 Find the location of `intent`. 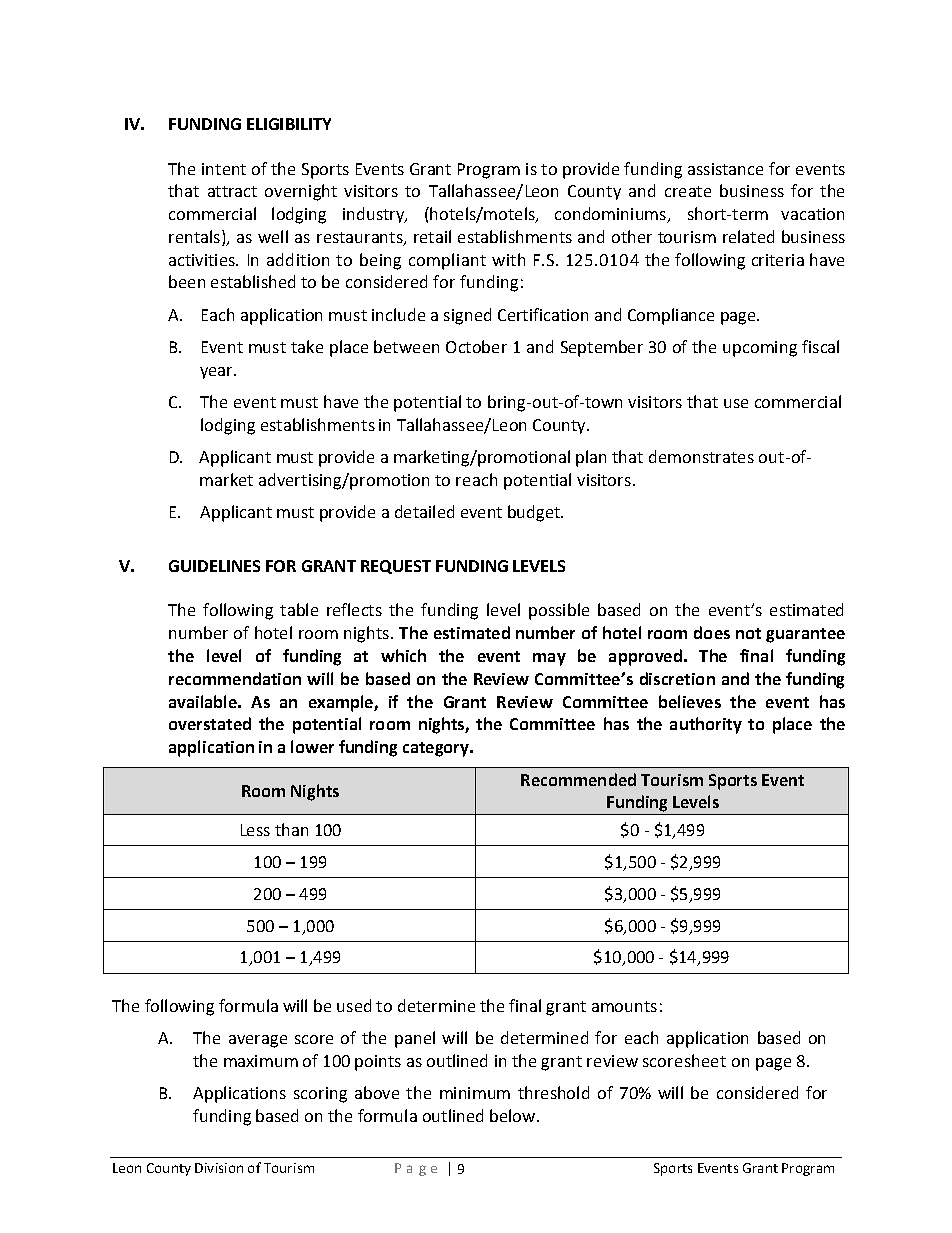

intent is located at coordinates (224, 169).
